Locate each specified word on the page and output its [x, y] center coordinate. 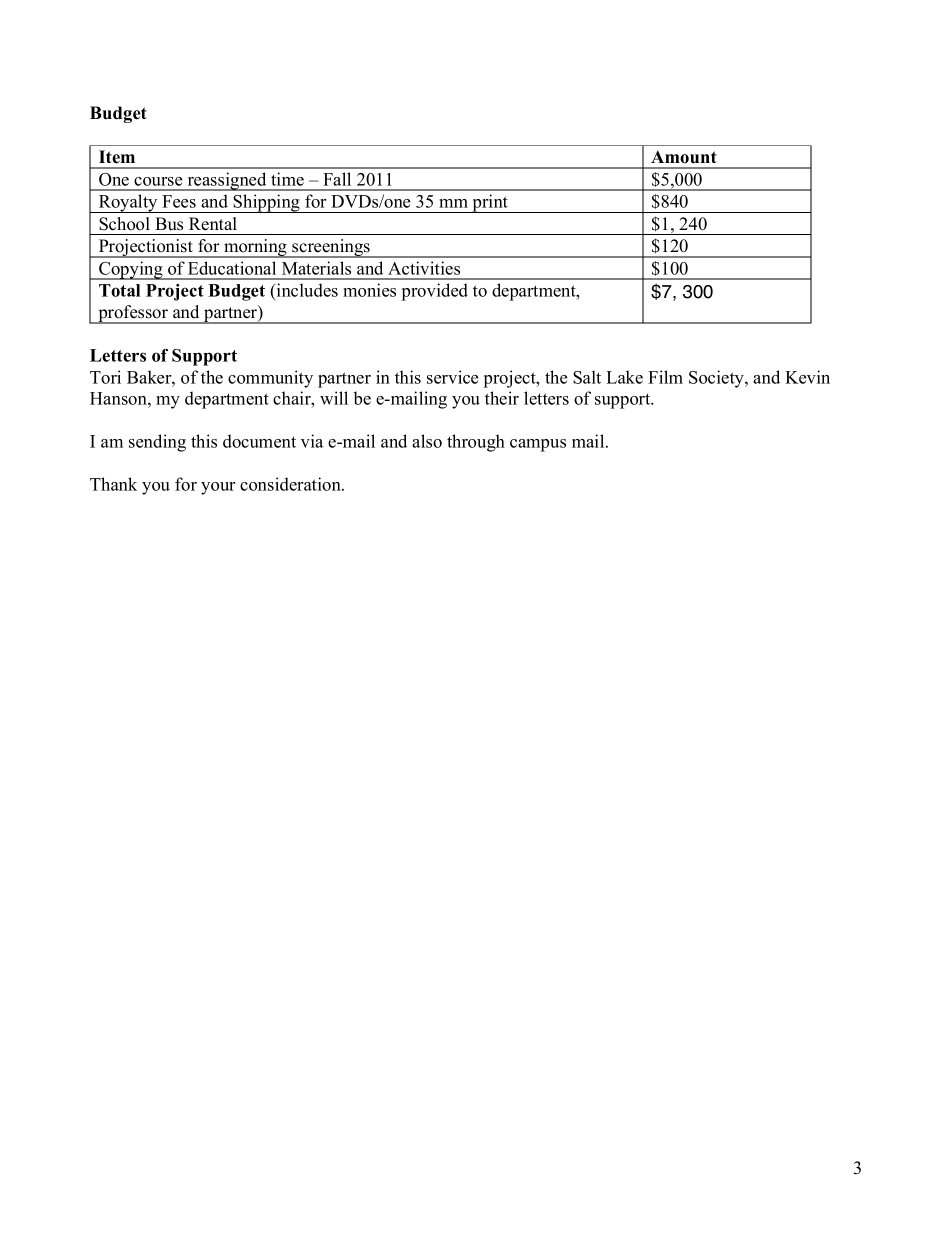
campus [538, 445]
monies [369, 290]
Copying [131, 270]
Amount [684, 157]
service [452, 377]
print [490, 203]
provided [435, 292]
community [270, 379]
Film [665, 377]
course [158, 181]
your [218, 488]
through [476, 443]
